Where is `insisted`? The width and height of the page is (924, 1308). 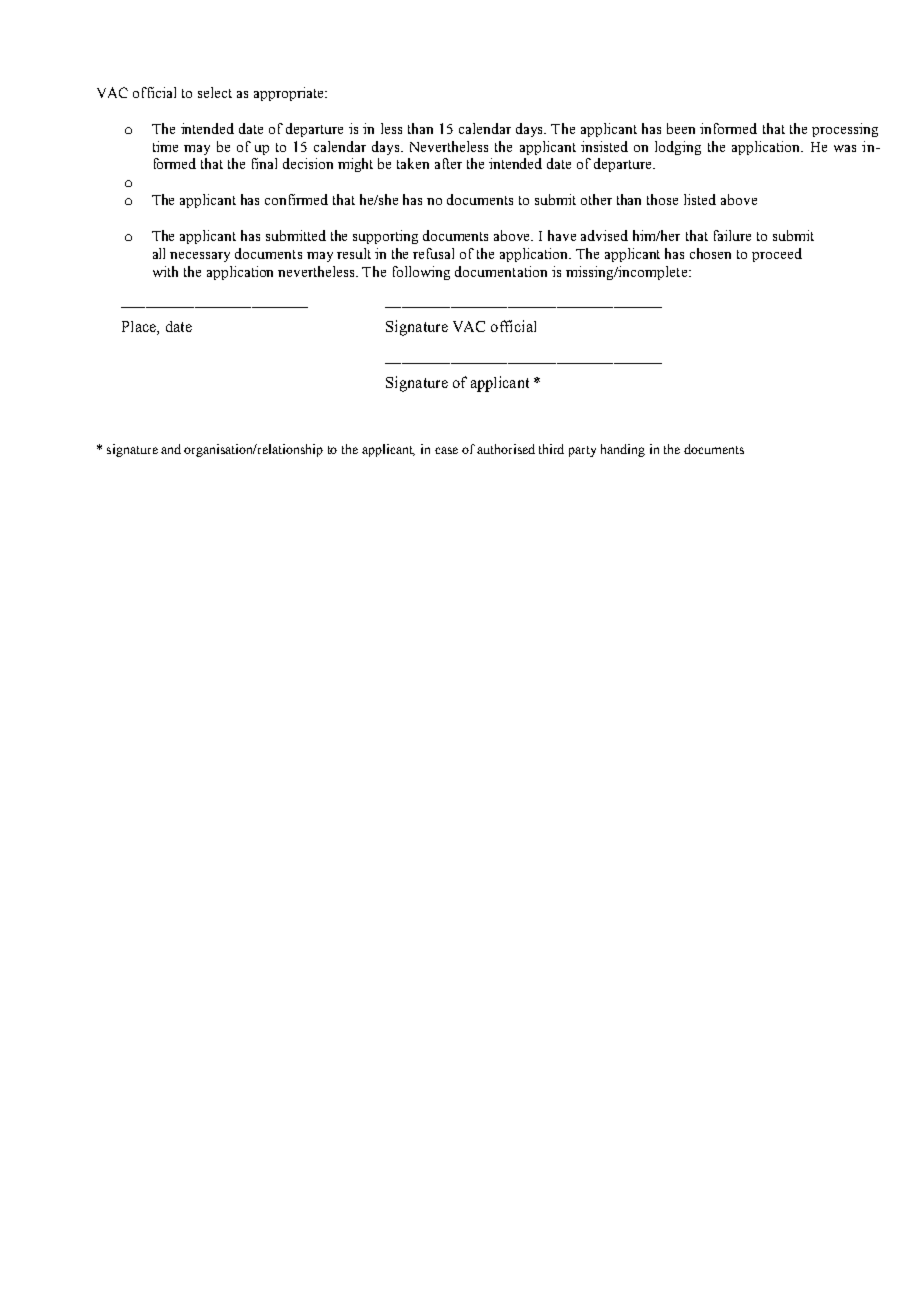
insisted is located at coordinates (604, 146).
